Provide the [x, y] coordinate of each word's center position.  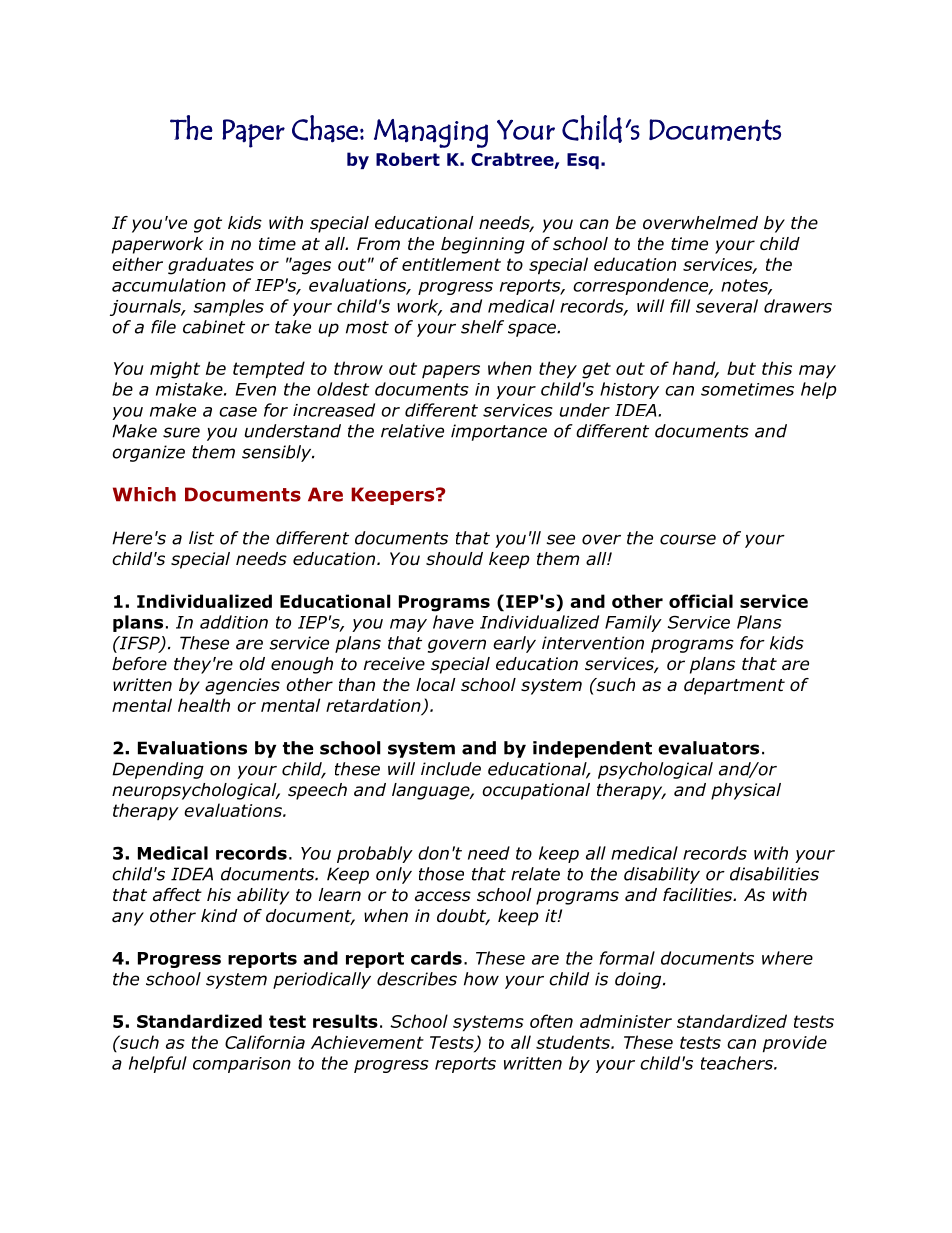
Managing [431, 133]
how [481, 979]
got [208, 225]
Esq [583, 161]
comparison [242, 1065]
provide [795, 1044]
